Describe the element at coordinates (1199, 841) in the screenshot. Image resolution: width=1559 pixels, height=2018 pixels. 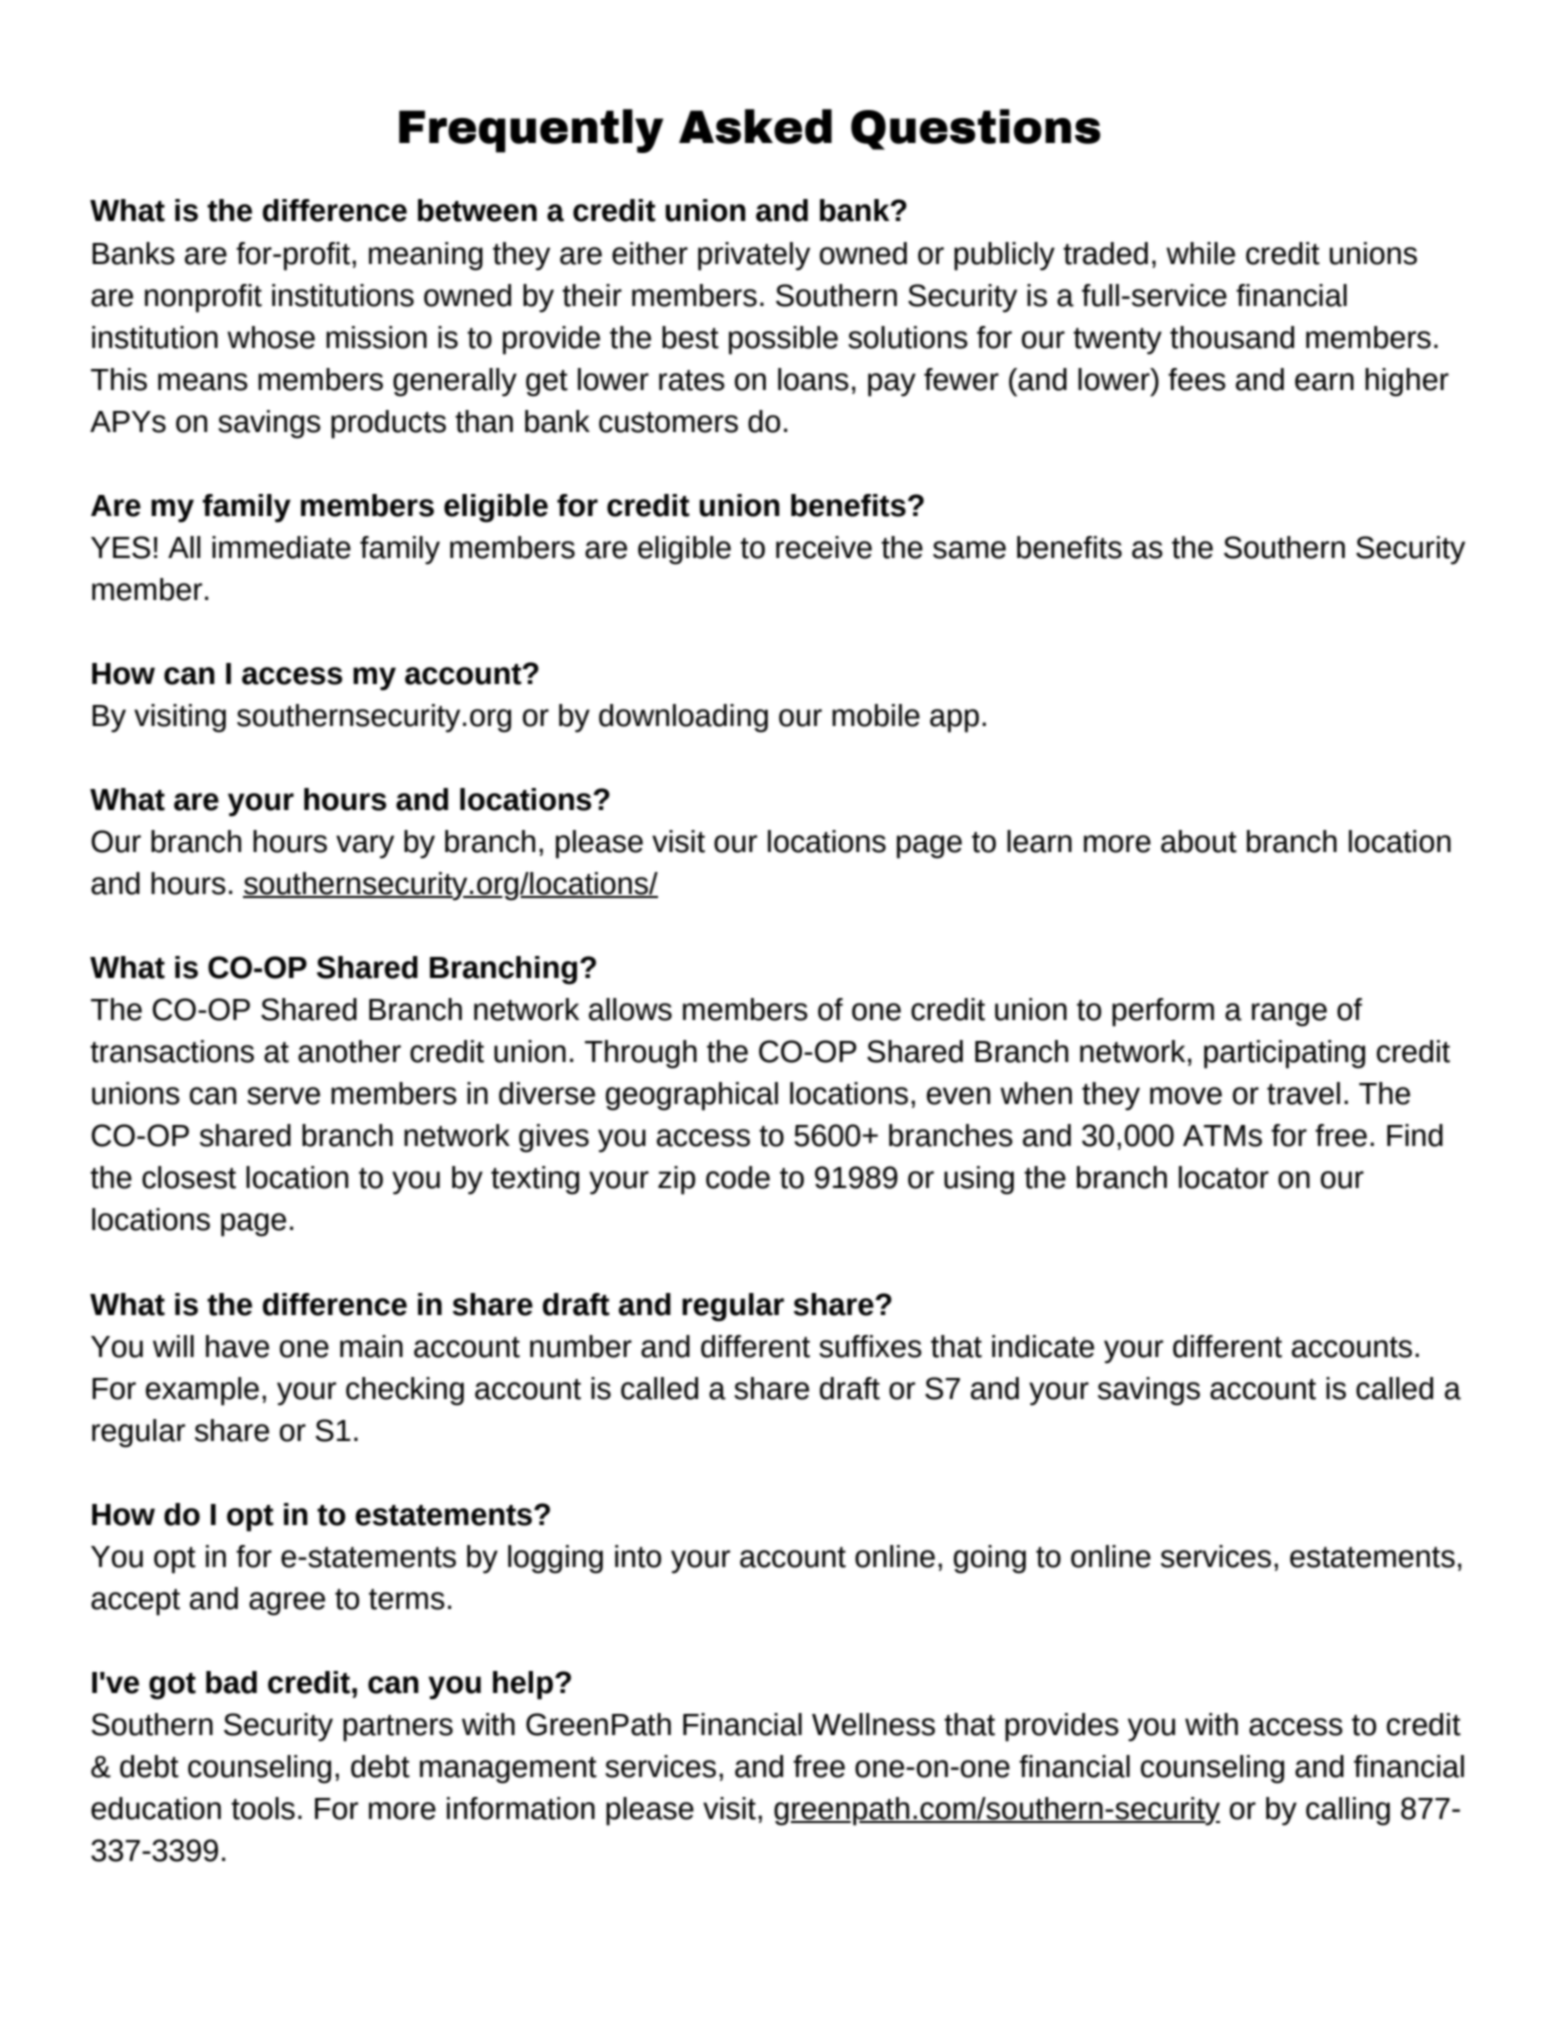
I see `about` at that location.
